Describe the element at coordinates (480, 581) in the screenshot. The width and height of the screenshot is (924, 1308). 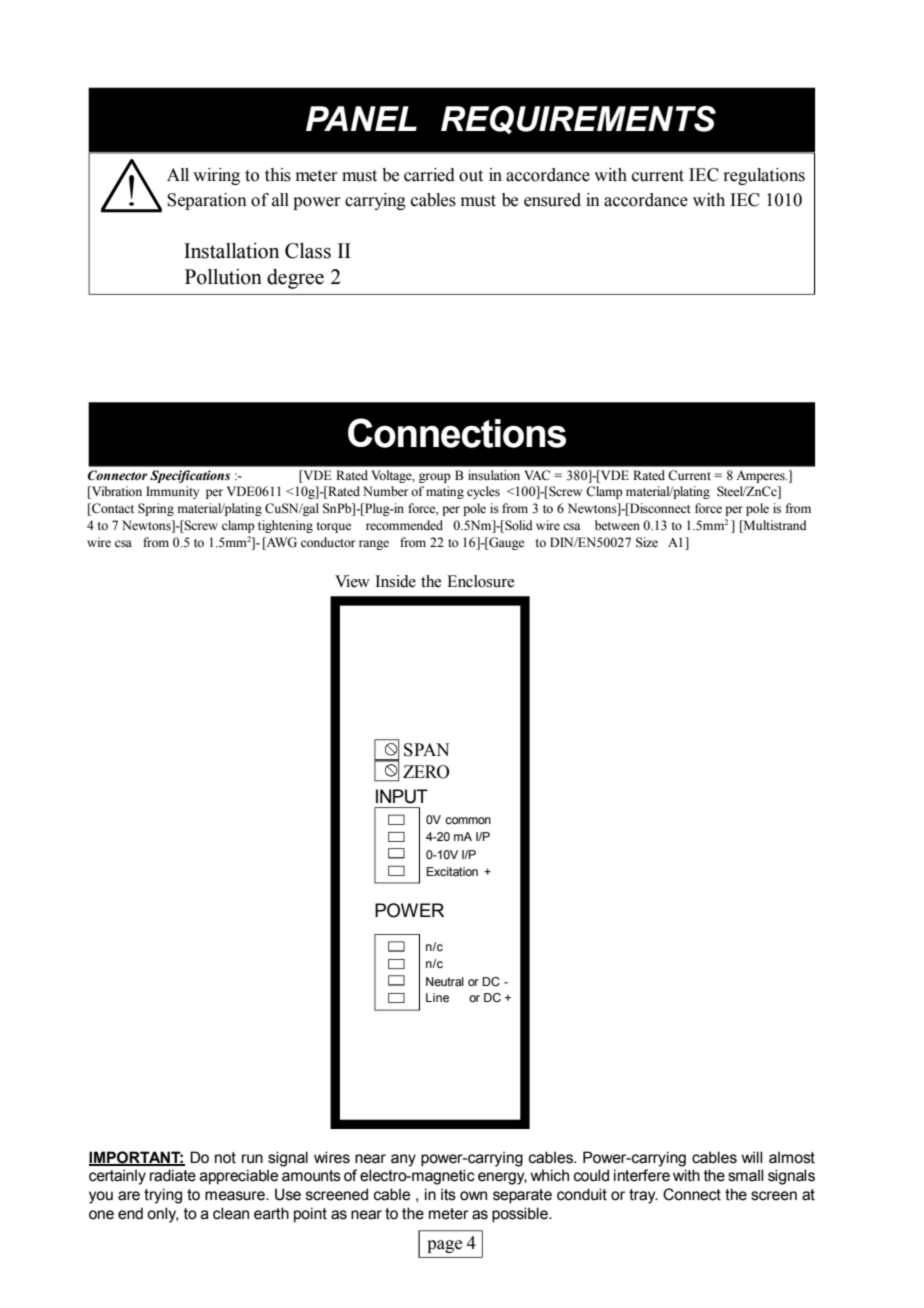
I see `Enclosure` at that location.
